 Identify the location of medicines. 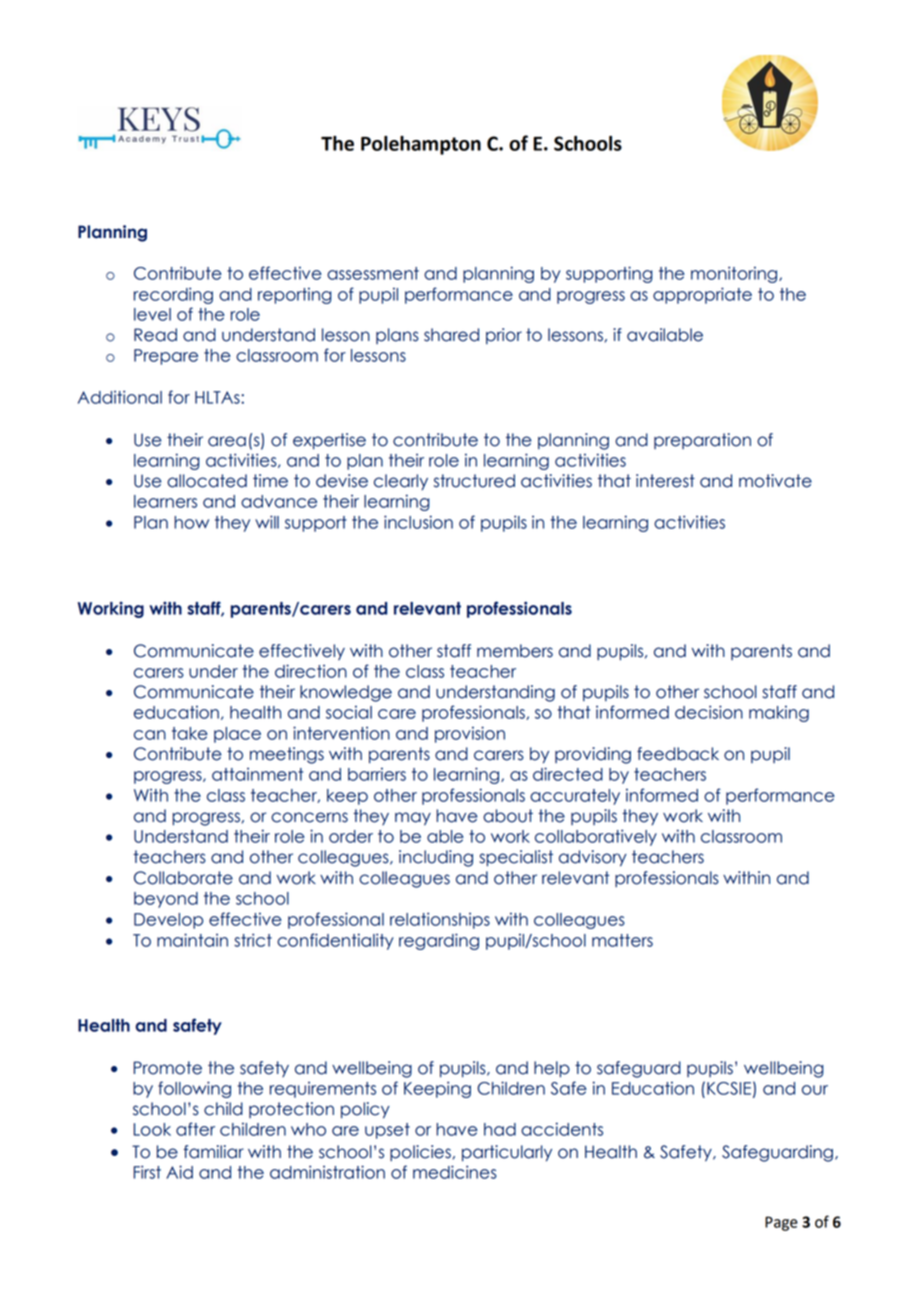
(455, 1172).
